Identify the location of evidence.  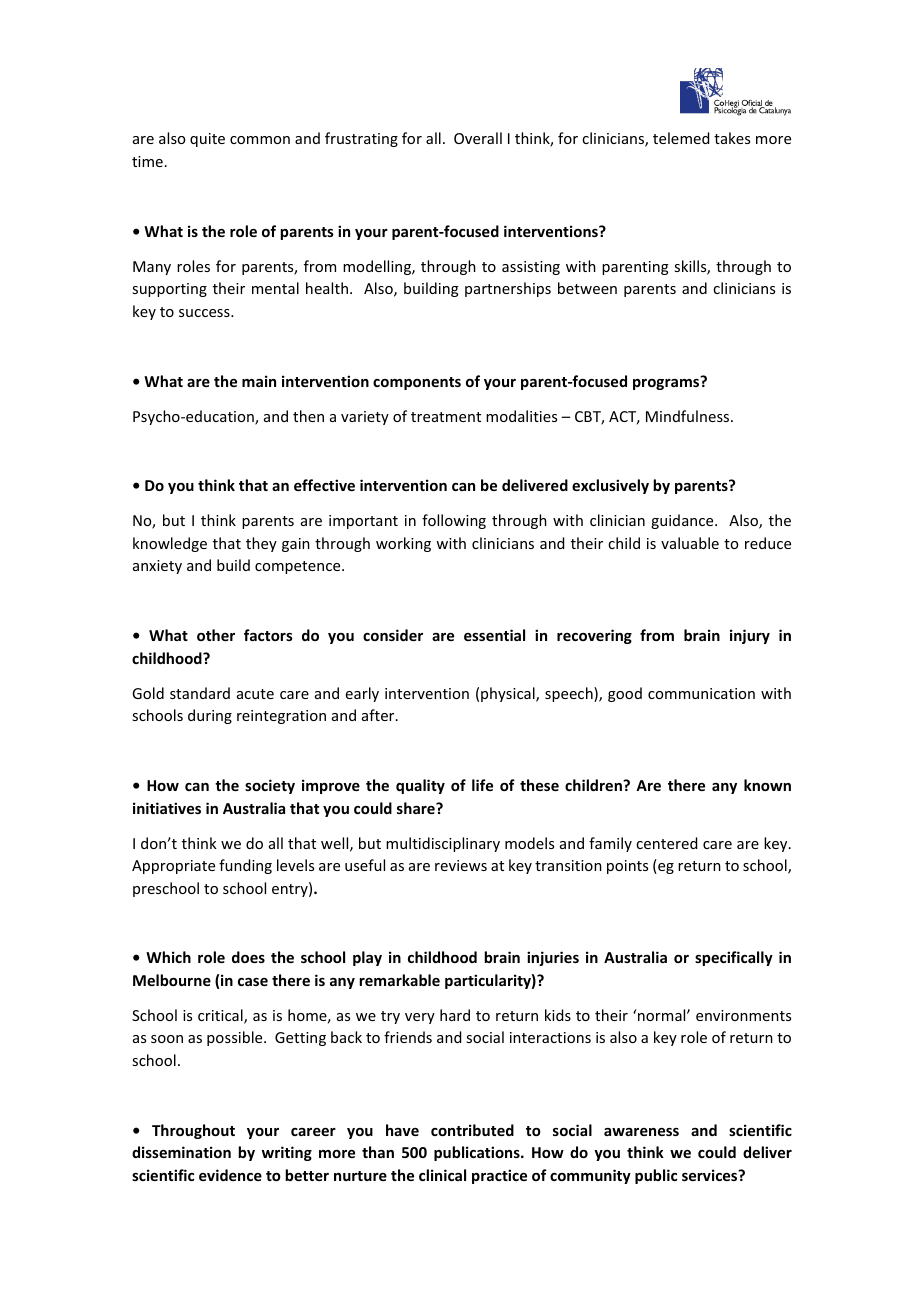
(230, 1175).
